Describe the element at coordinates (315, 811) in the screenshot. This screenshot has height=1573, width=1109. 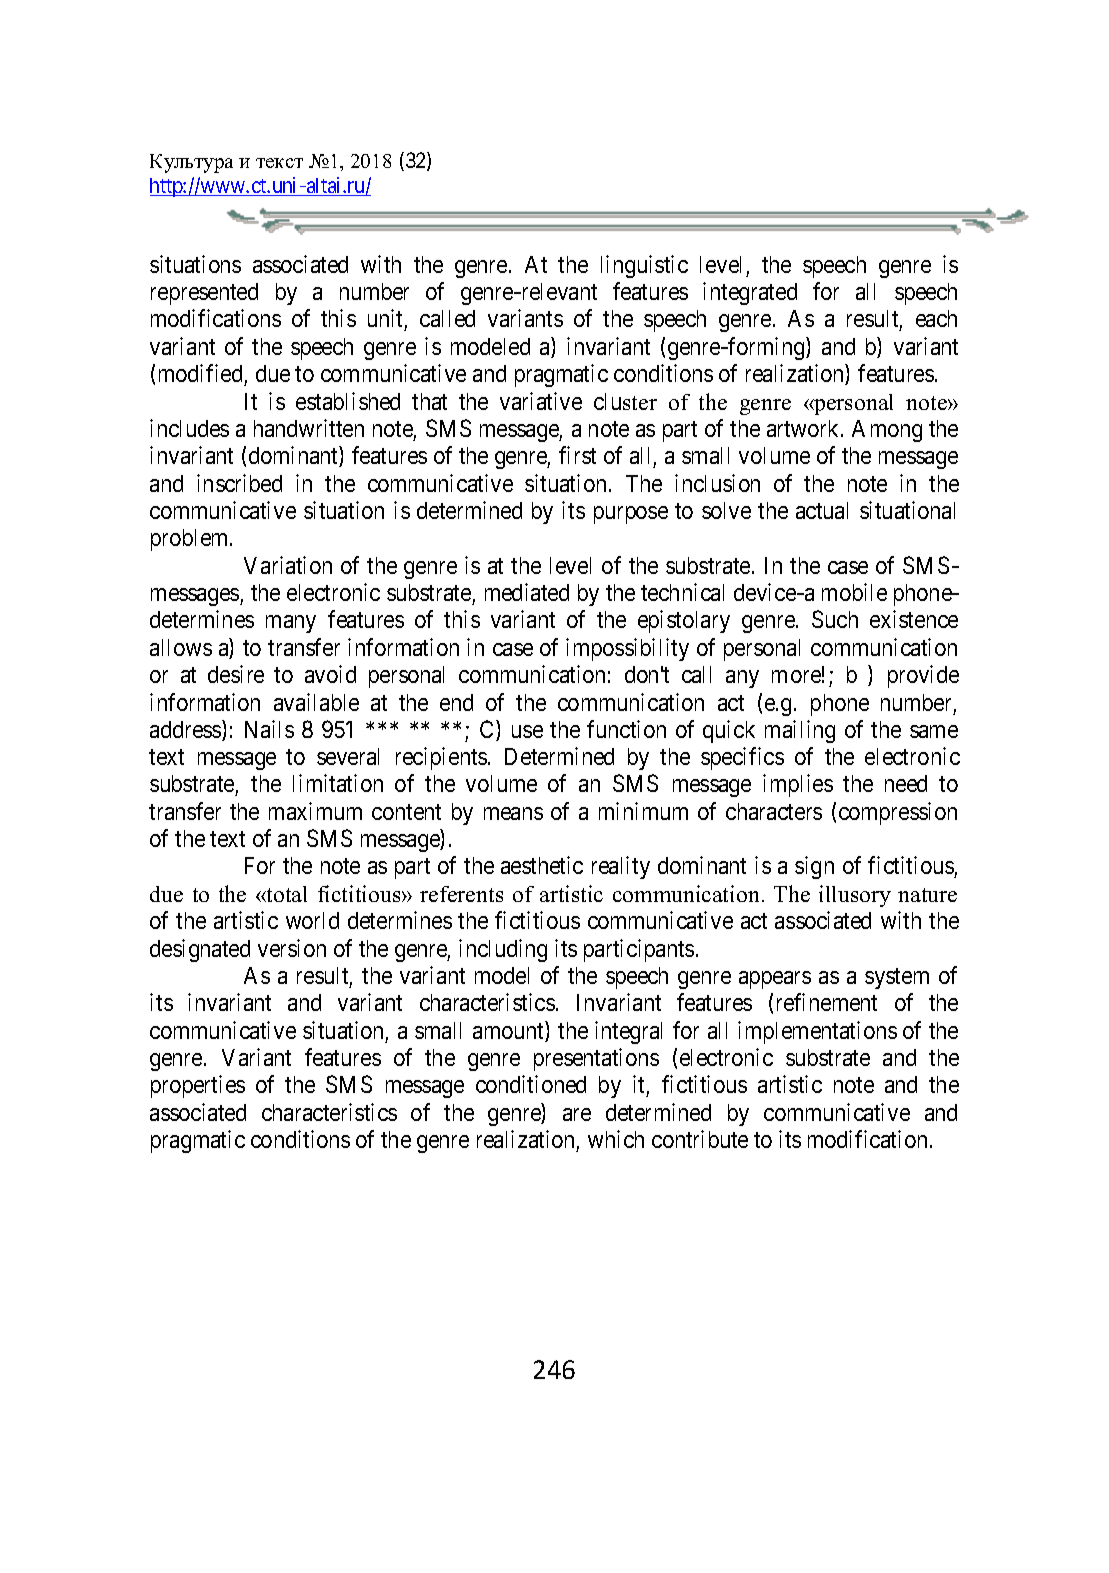
I see `maximum` at that location.
